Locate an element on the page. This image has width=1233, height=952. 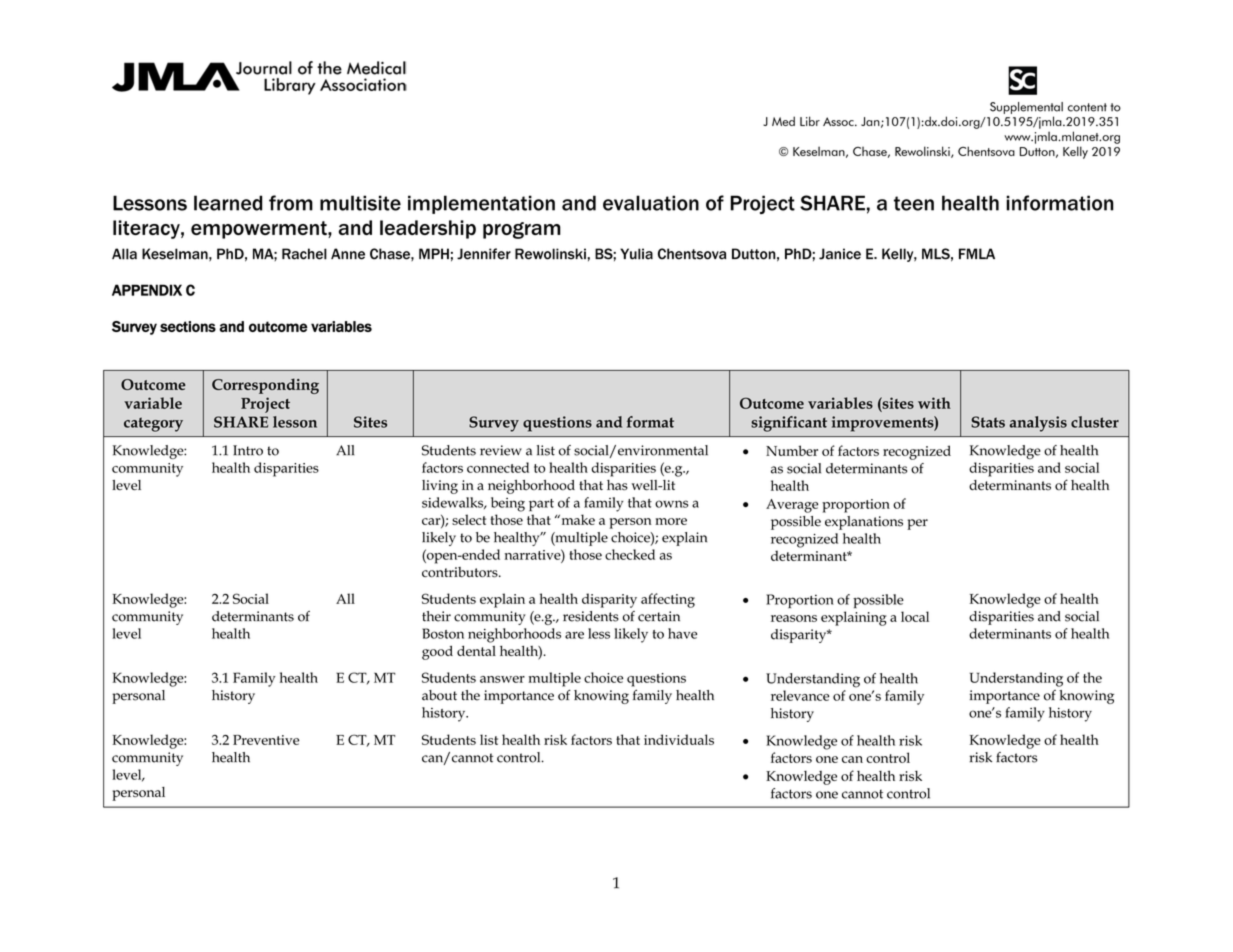
learned is located at coordinates (228, 203).
